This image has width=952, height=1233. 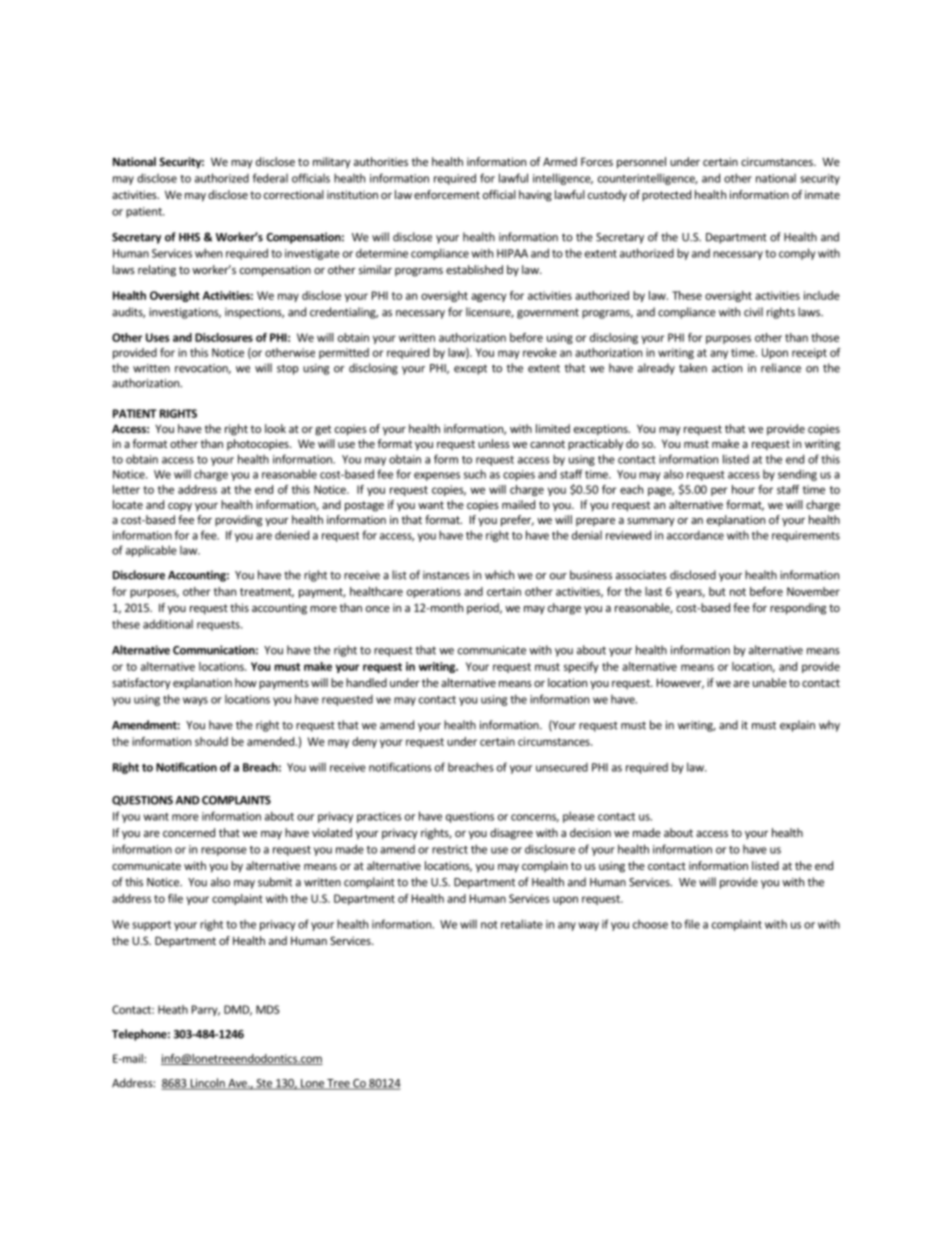 What do you see at coordinates (270, 178) in the image?
I see `federal` at bounding box center [270, 178].
